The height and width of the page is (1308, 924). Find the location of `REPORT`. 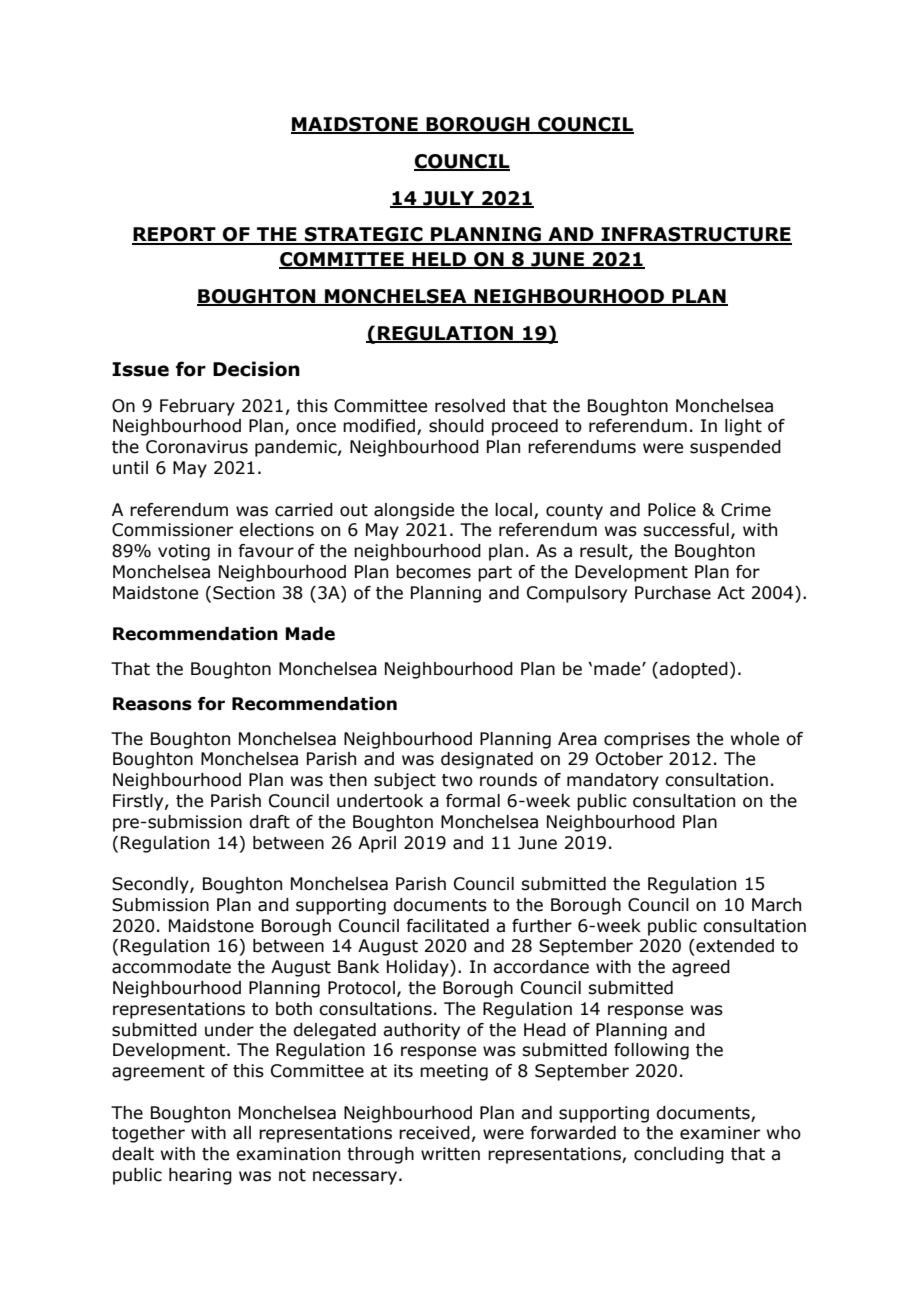

REPORT is located at coordinates (175, 235).
